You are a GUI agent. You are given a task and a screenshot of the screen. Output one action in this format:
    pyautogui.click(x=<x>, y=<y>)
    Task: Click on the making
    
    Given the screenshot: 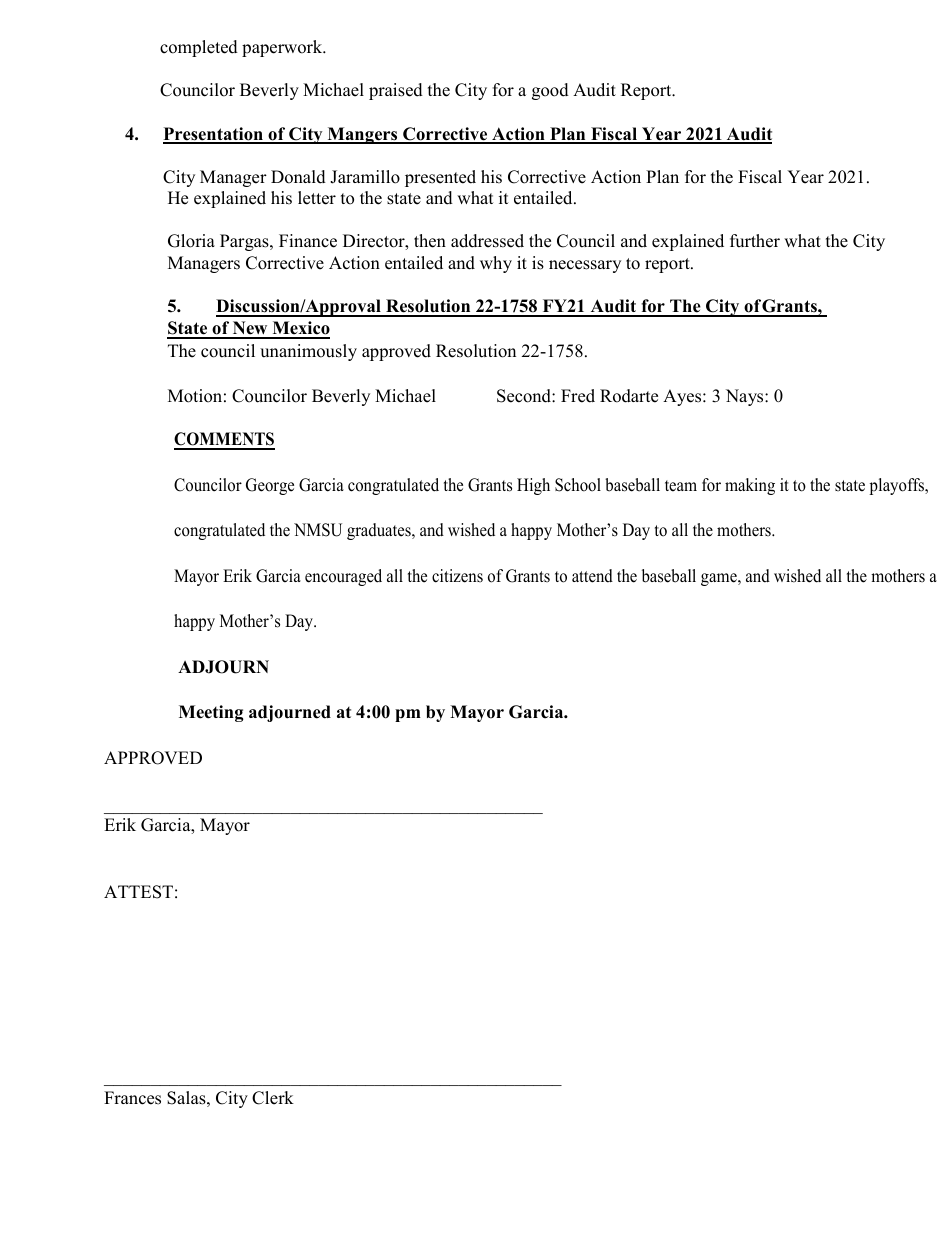 What is the action you would take?
    pyautogui.click(x=750, y=486)
